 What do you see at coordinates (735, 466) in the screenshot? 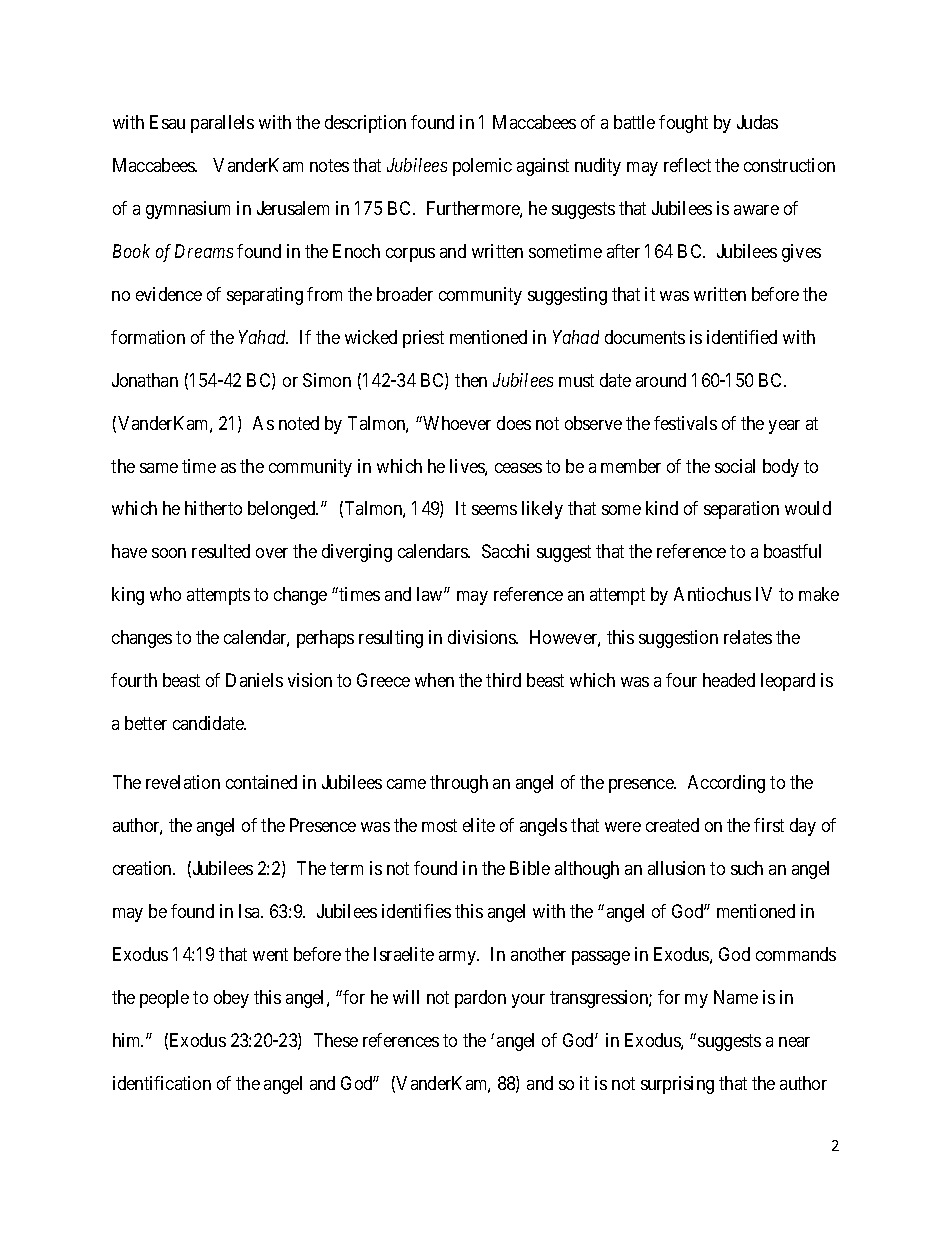
I see `social` at bounding box center [735, 466].
